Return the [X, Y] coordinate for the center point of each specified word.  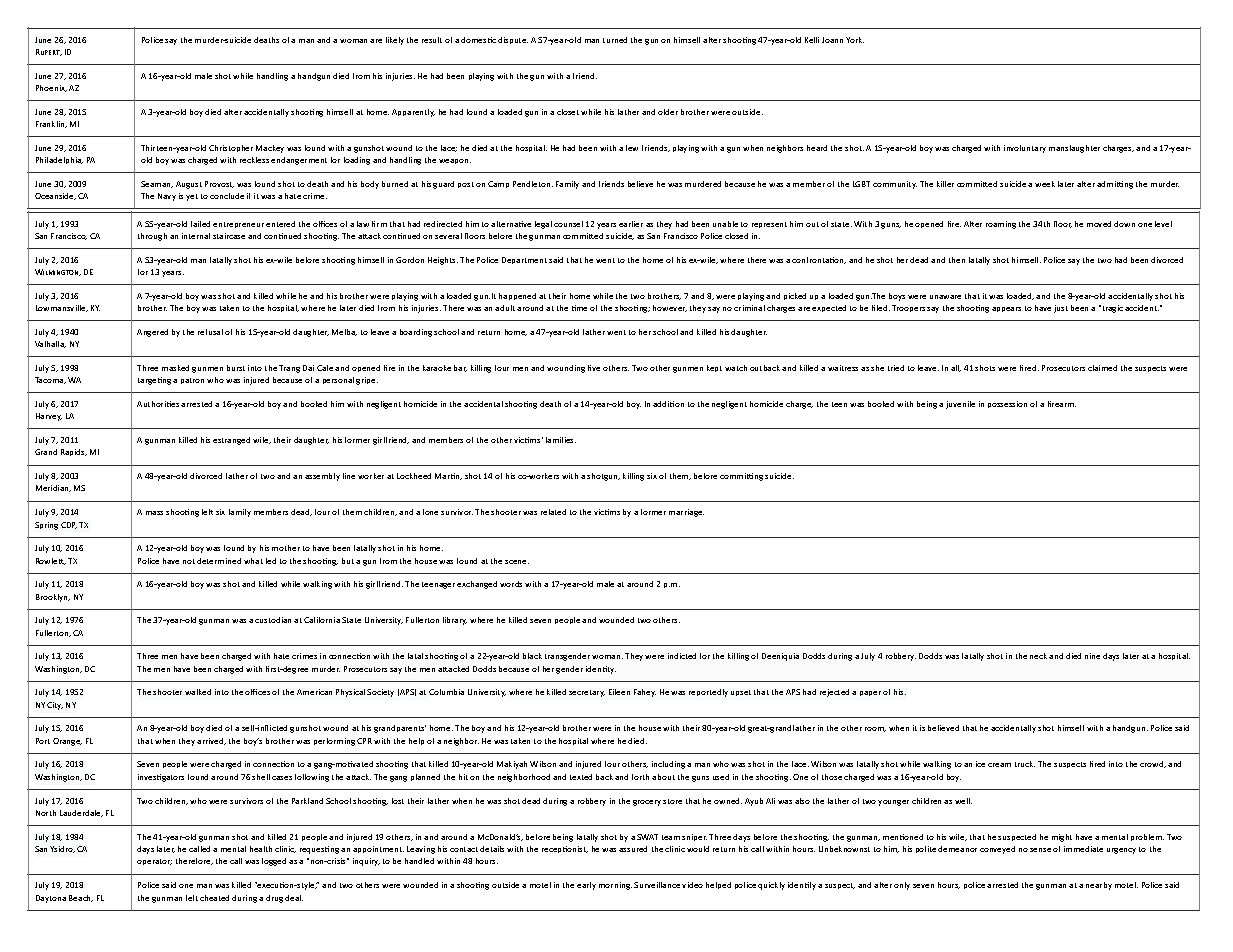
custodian [273, 620]
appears [1006, 309]
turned [615, 40]
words [511, 584]
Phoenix [51, 88]
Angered [152, 333]
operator [154, 862]
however [670, 308]
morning [615, 886]
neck [1038, 656]
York [855, 40]
